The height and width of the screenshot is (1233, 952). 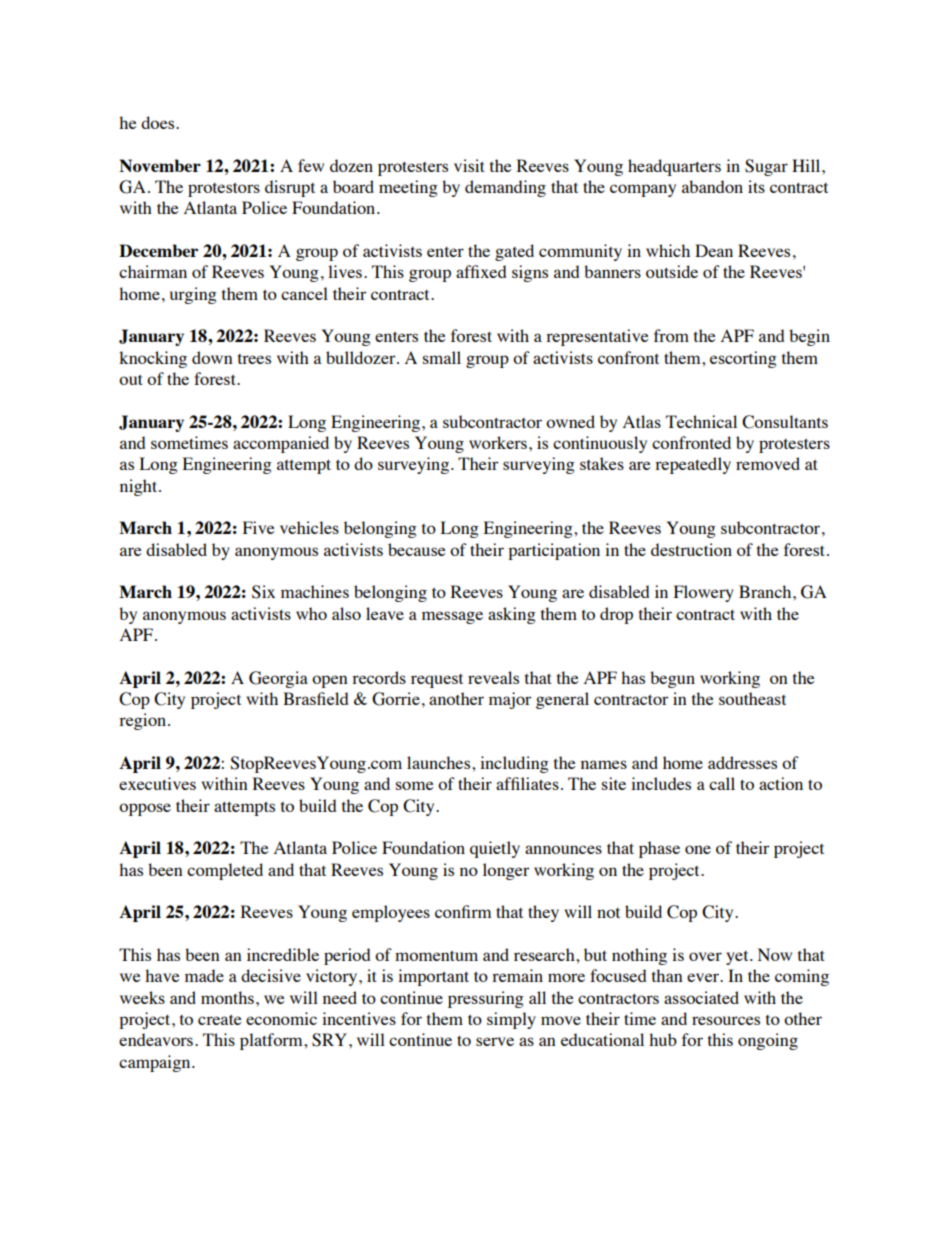 What do you see at coordinates (493, 677) in the screenshot?
I see `reveals` at bounding box center [493, 677].
